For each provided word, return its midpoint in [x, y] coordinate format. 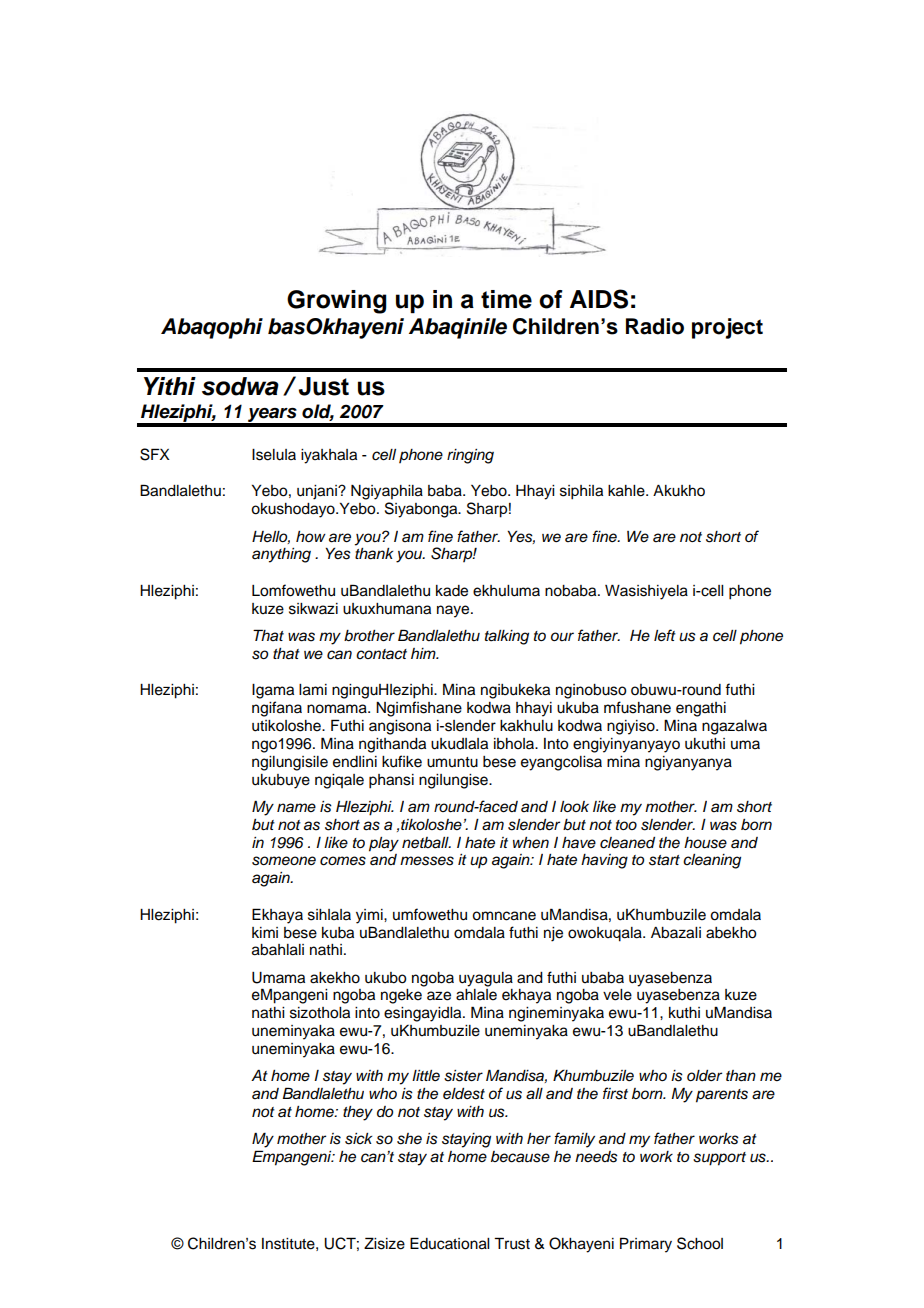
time [506, 299]
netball [426, 843]
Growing [337, 302]
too [626, 825]
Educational [449, 1243]
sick [358, 1139]
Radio [655, 326]
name [296, 808]
